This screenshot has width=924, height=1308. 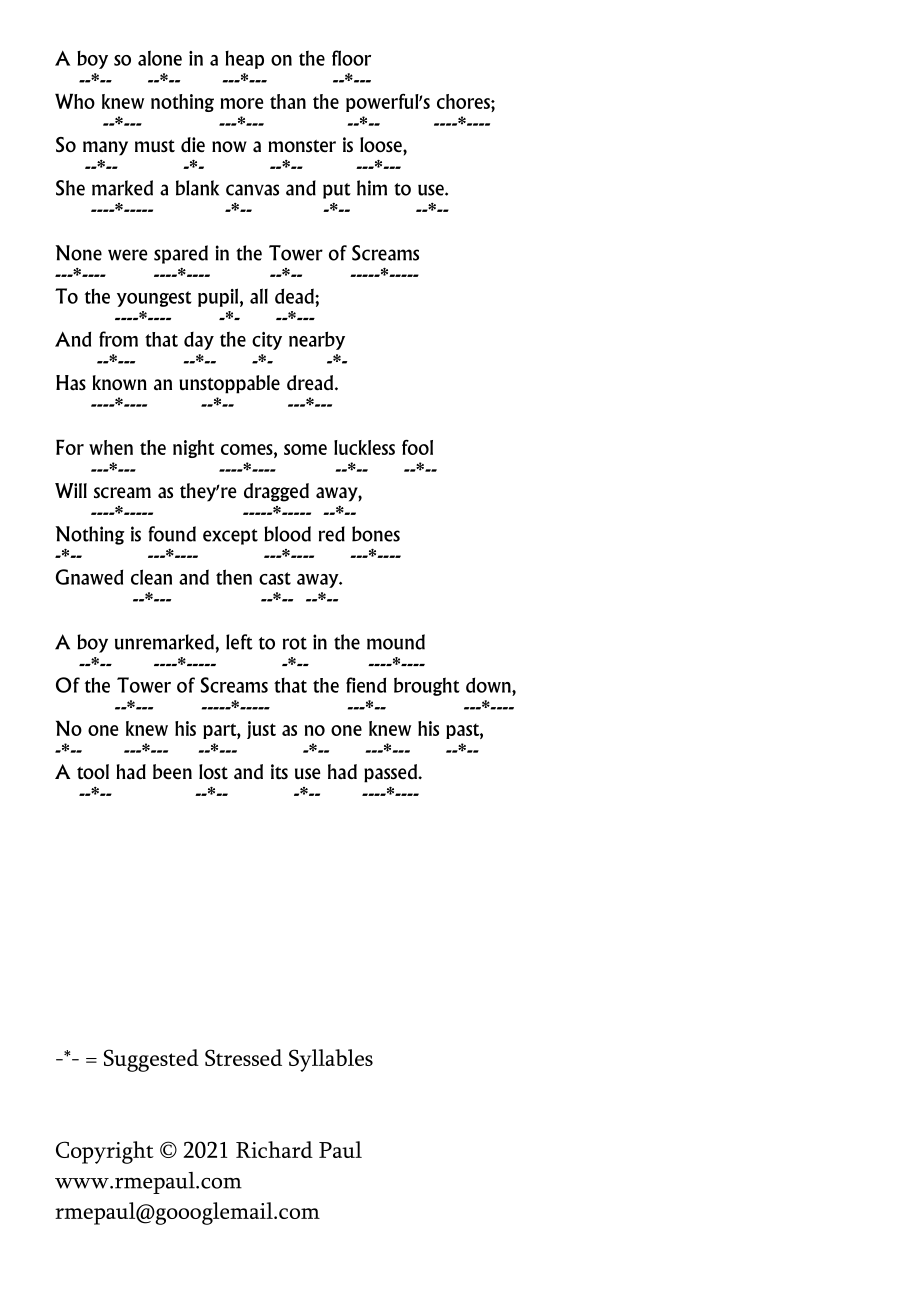 I want to click on passed, so click(x=391, y=773).
